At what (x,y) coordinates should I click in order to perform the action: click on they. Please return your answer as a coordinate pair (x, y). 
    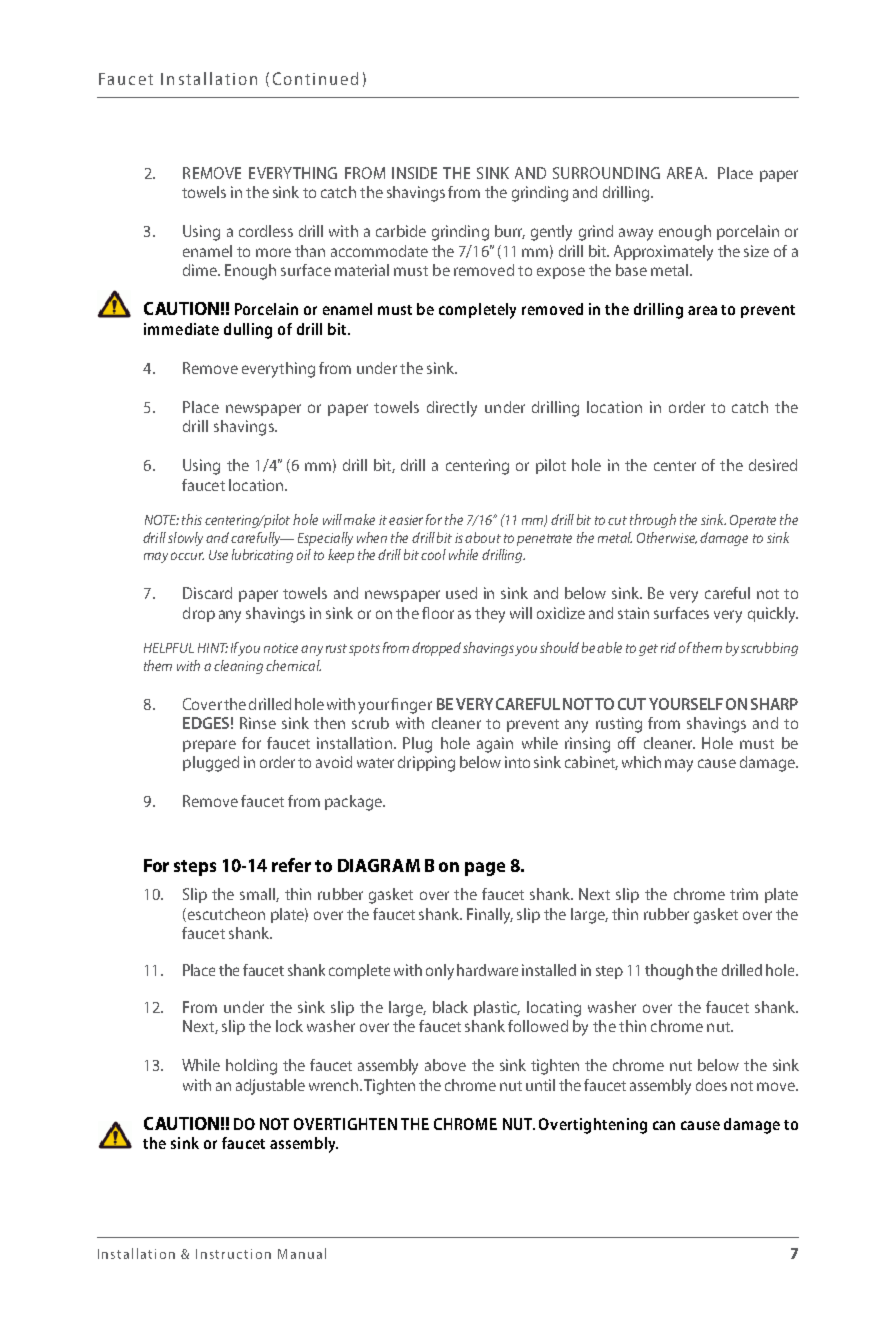
    Looking at the image, I should click on (490, 615).
